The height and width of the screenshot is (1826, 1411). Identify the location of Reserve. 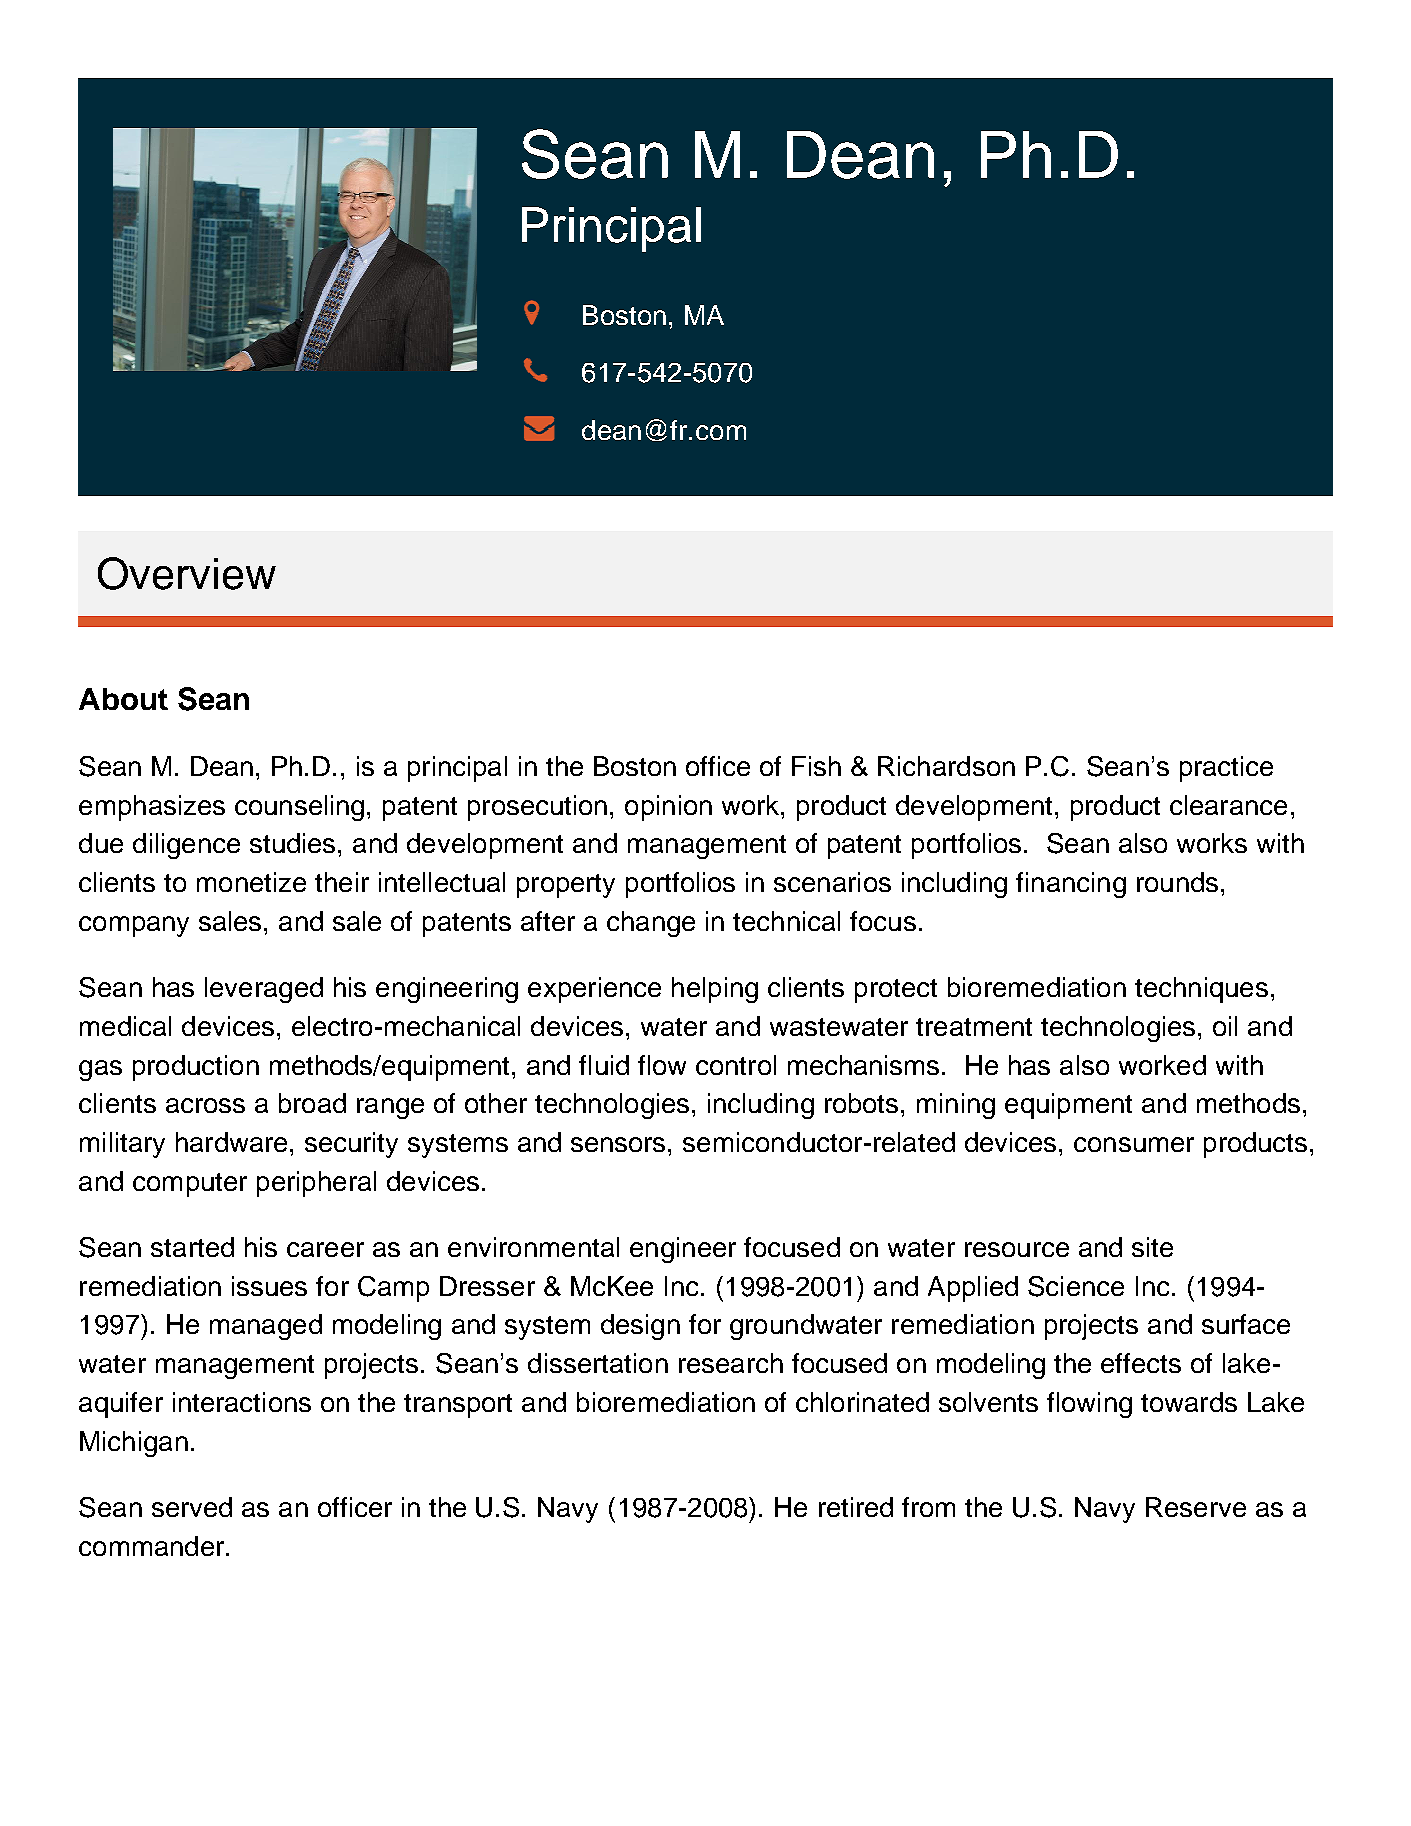
(1196, 1507).
